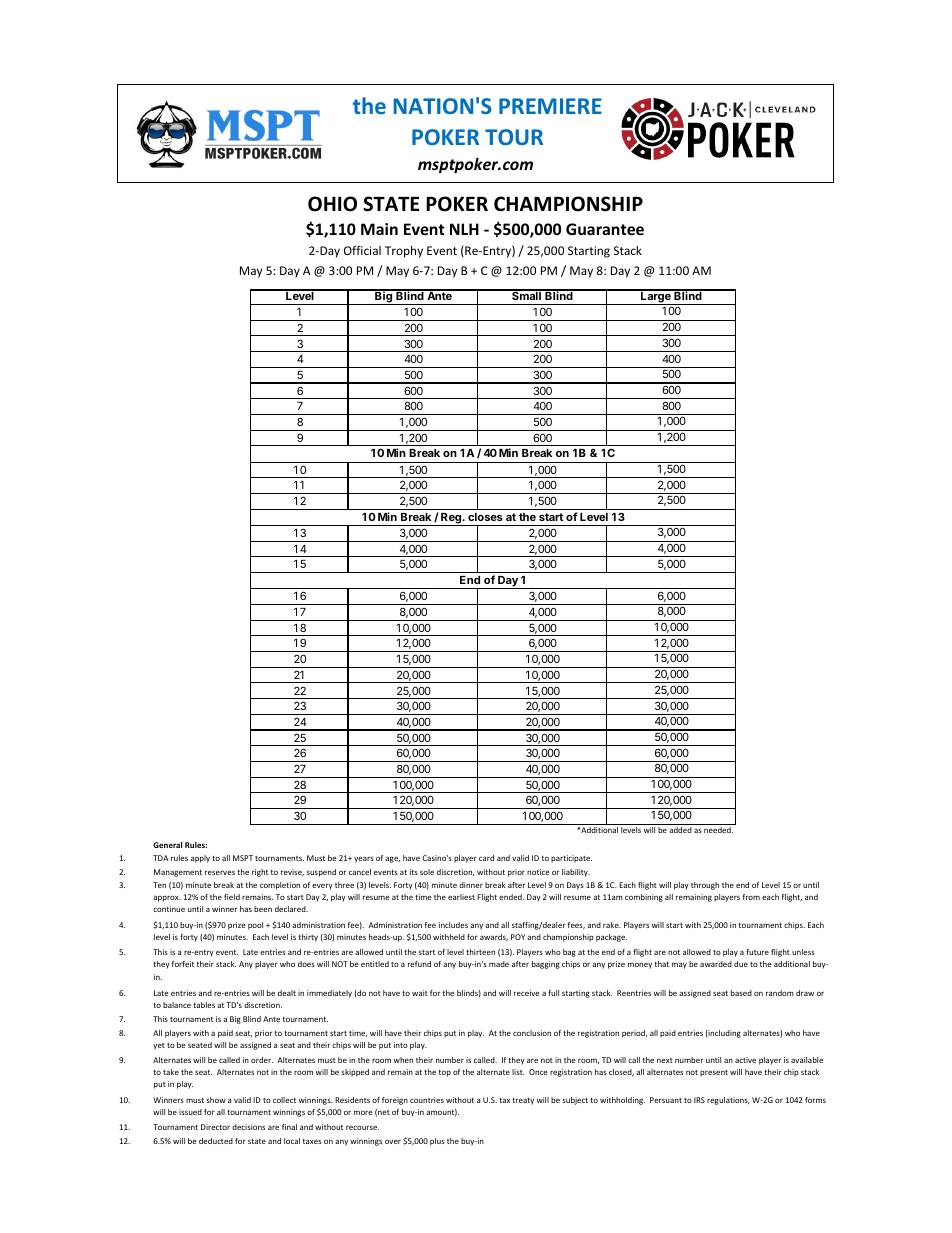 The width and height of the image is (952, 1233). What do you see at coordinates (404, 252) in the image?
I see `Trophy` at bounding box center [404, 252].
